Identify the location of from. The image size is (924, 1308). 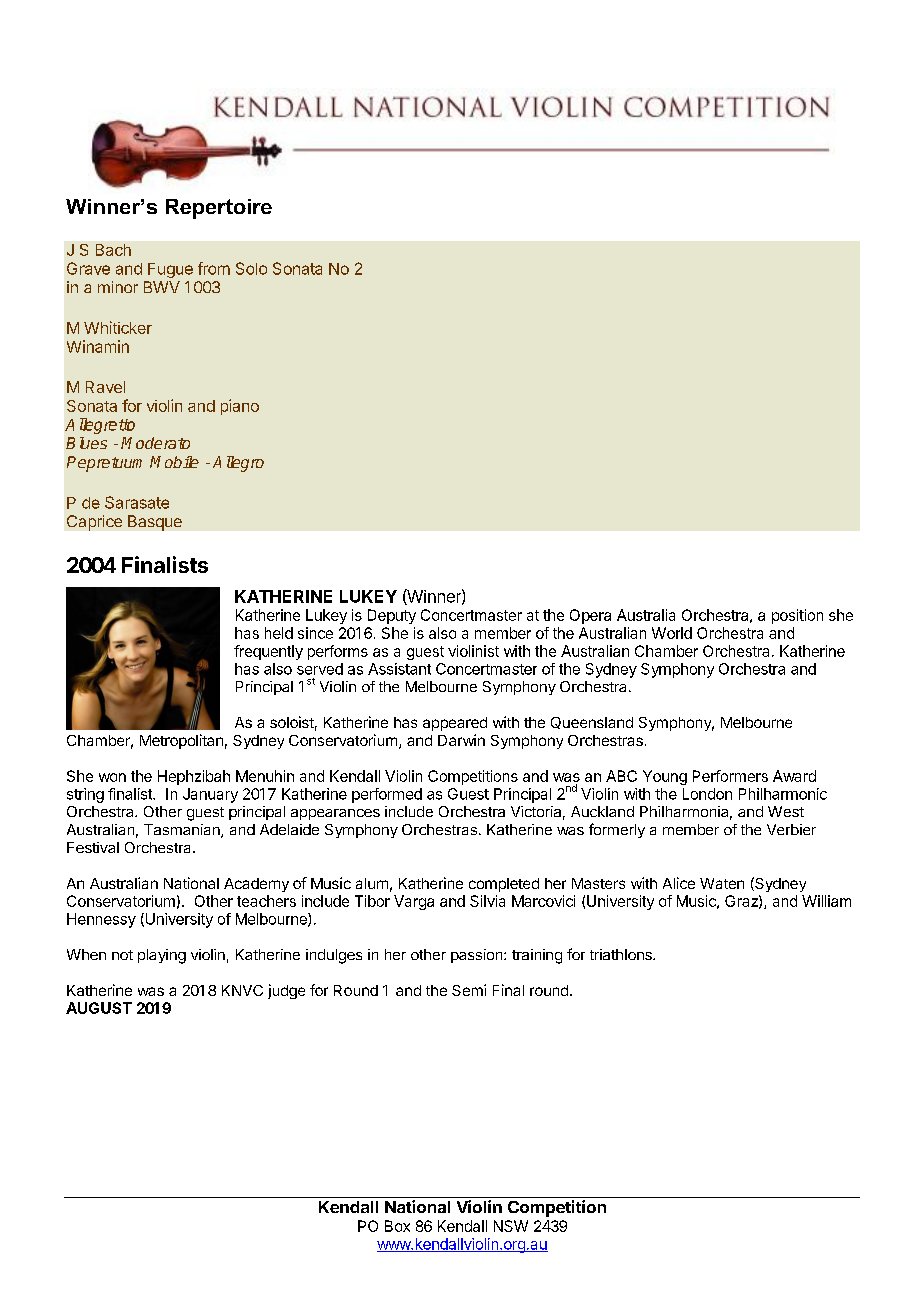
(214, 268).
